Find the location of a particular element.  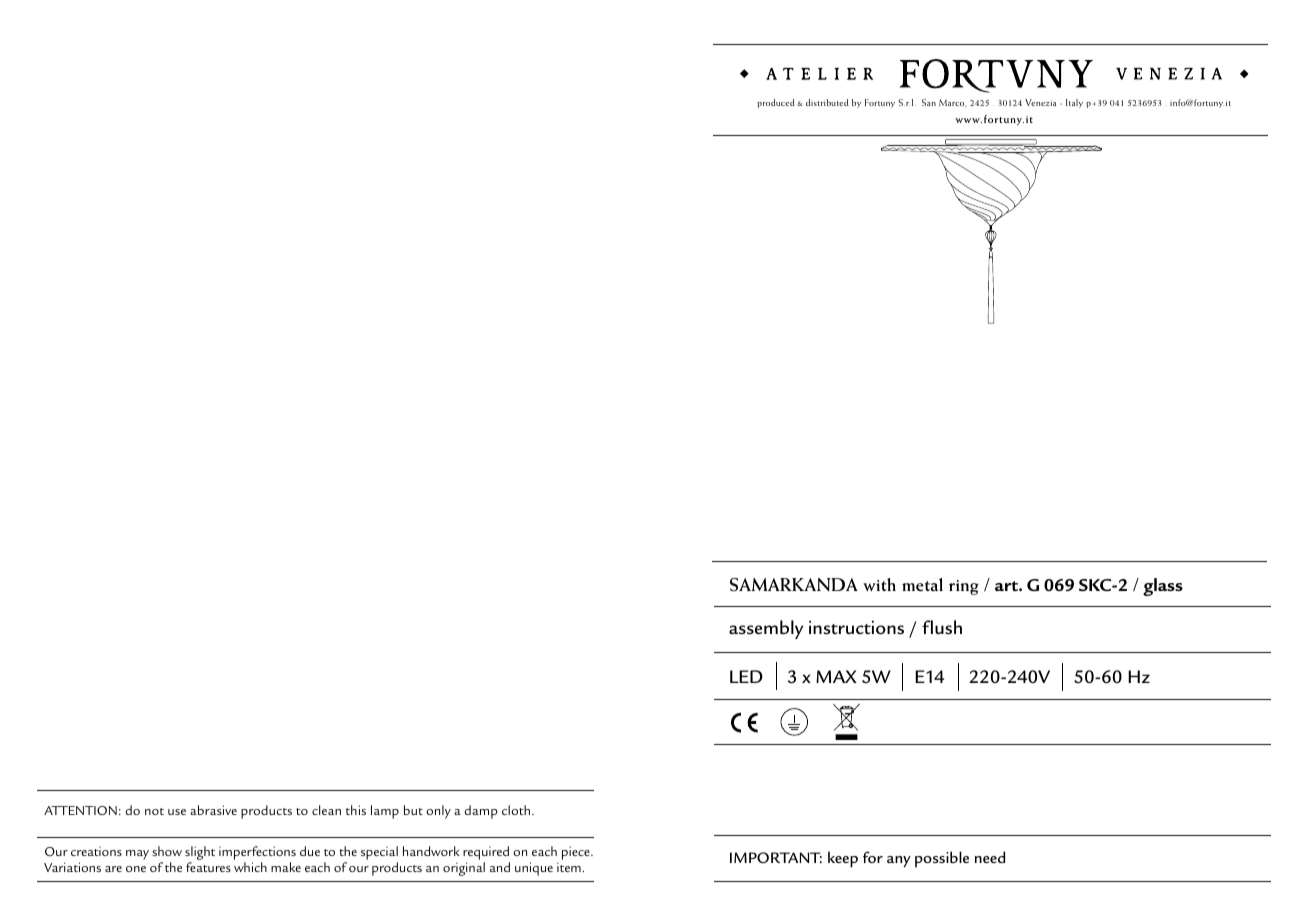

with is located at coordinates (879, 584).
